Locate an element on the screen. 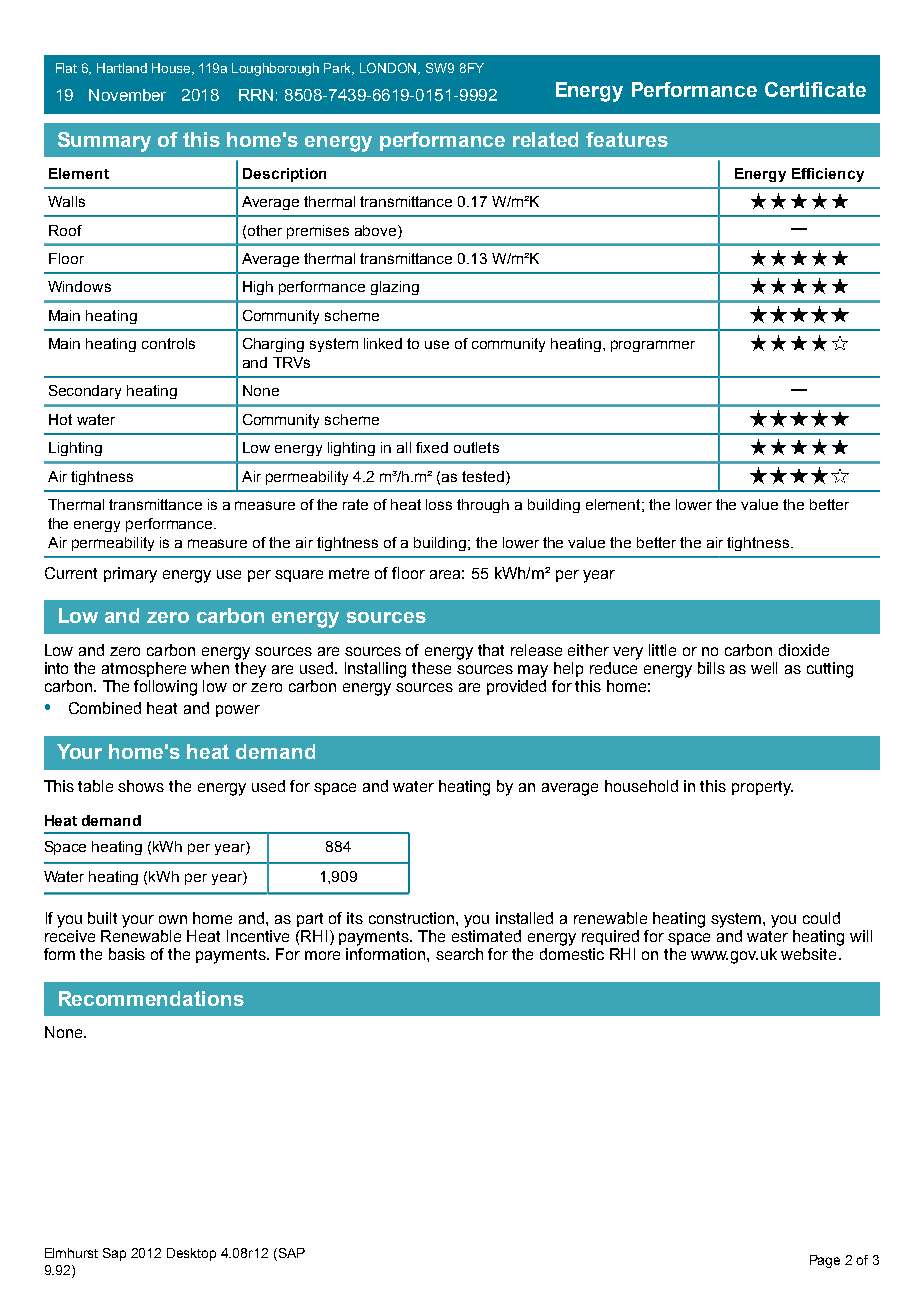 The image size is (924, 1308). these is located at coordinates (431, 668).
